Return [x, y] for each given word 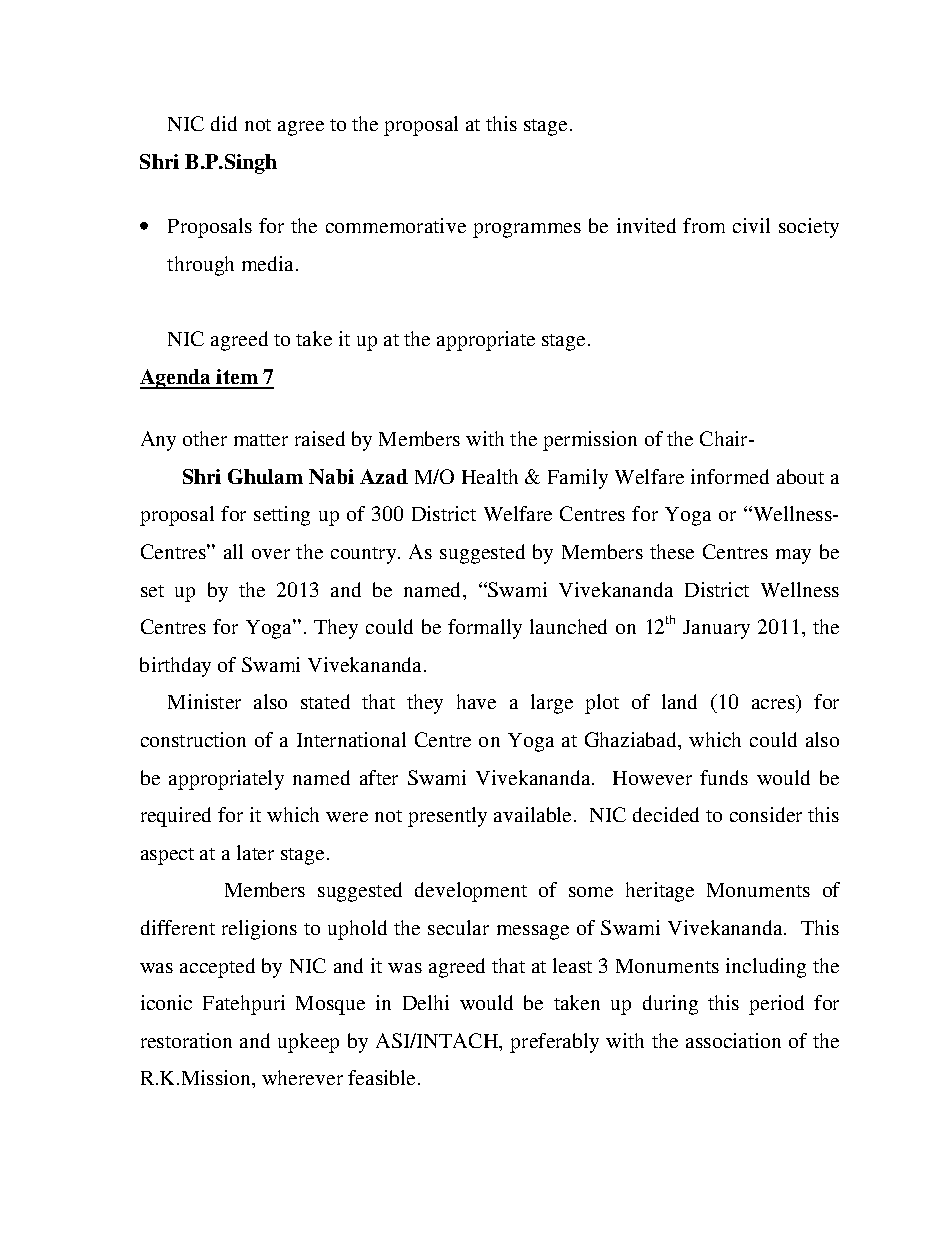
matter [261, 440]
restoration [186, 1040]
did [224, 123]
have [476, 701]
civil [751, 225]
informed [730, 476]
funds [724, 777]
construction [193, 739]
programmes [527, 230]
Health [490, 476]
